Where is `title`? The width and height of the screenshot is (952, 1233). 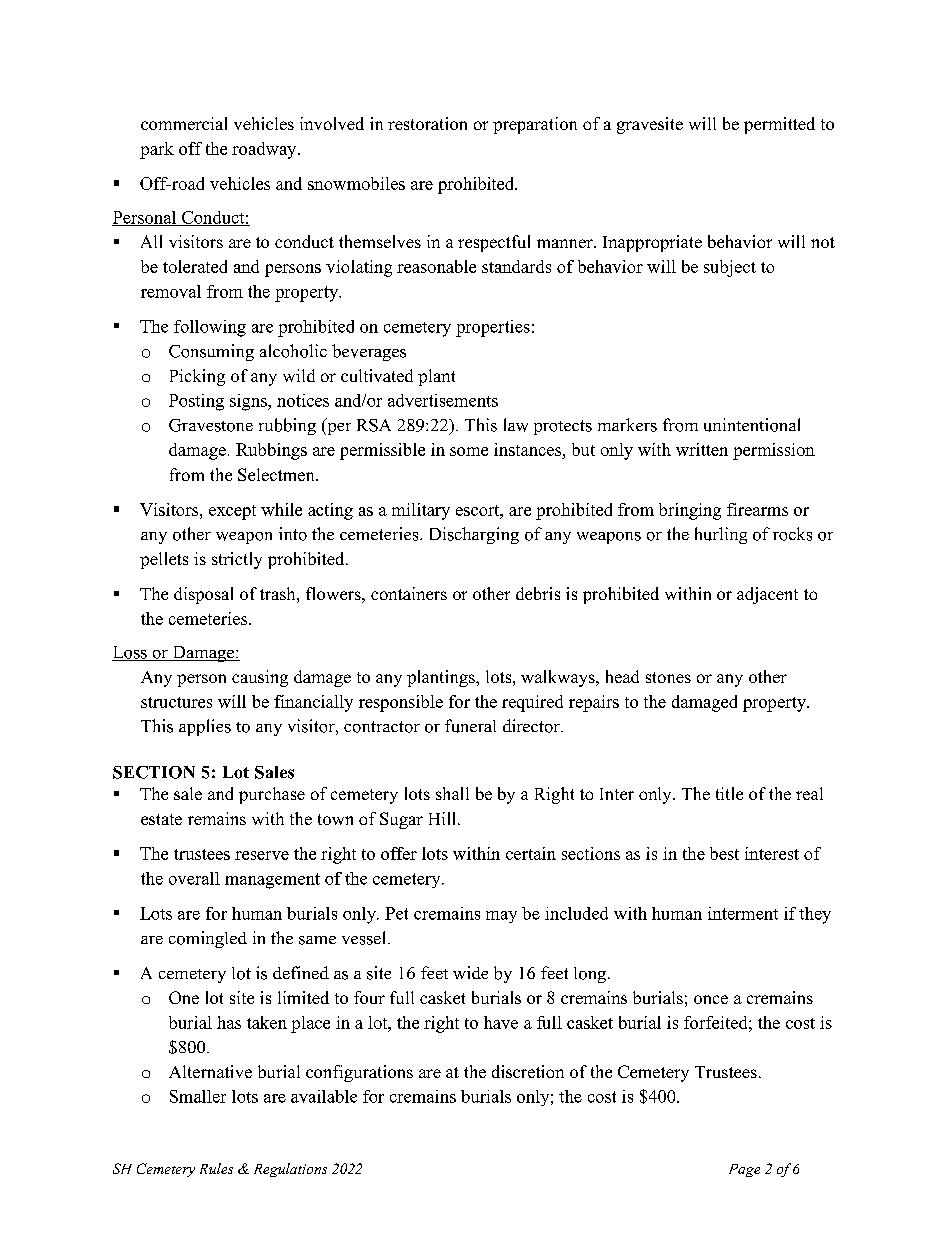 title is located at coordinates (729, 793).
